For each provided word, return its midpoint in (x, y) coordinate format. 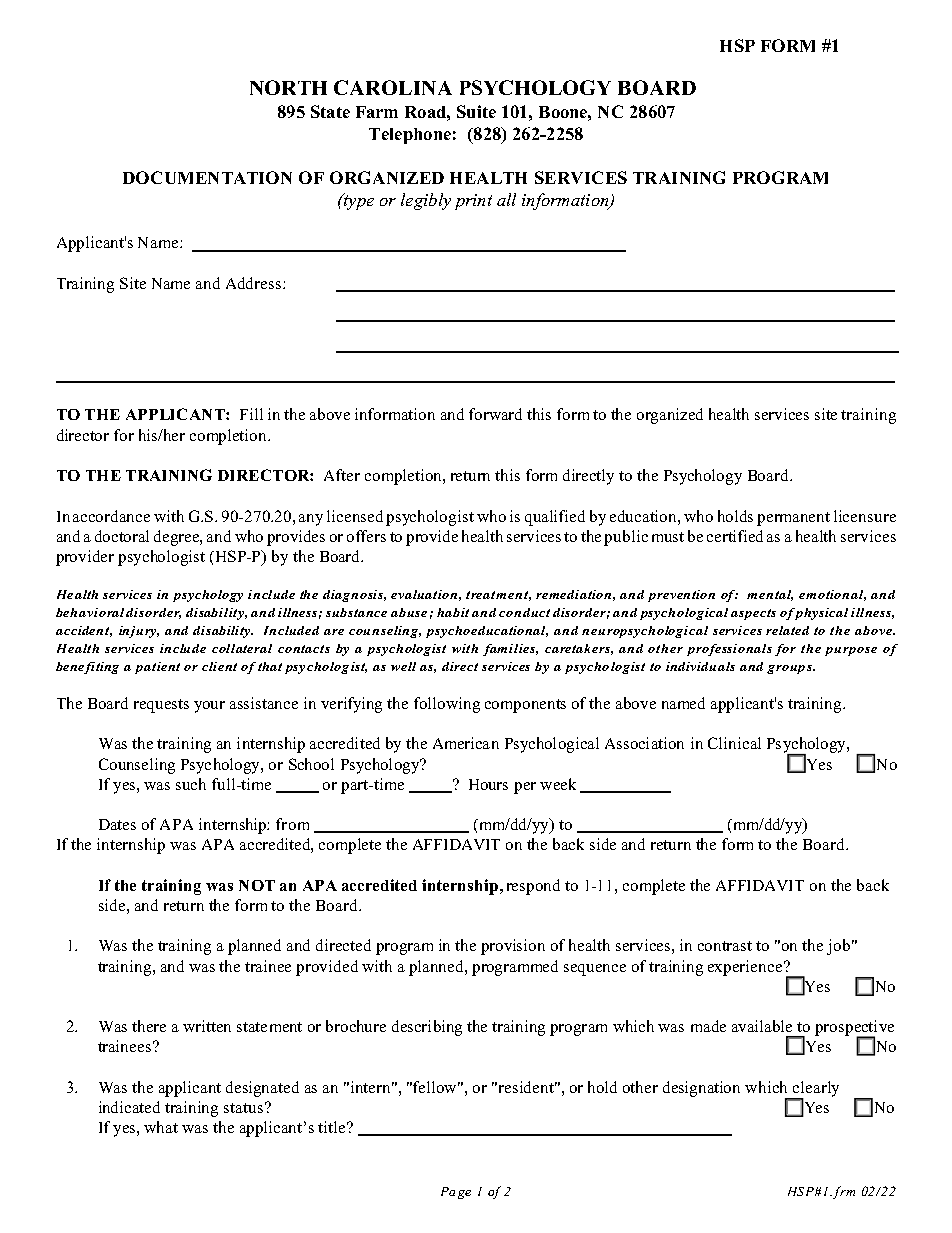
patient (157, 668)
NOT (257, 885)
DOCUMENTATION (207, 177)
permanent (793, 519)
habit (453, 612)
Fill (251, 414)
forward (495, 414)
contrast (725, 946)
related (787, 630)
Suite (476, 111)
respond (533, 887)
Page (456, 1193)
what (161, 1127)
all (506, 199)
